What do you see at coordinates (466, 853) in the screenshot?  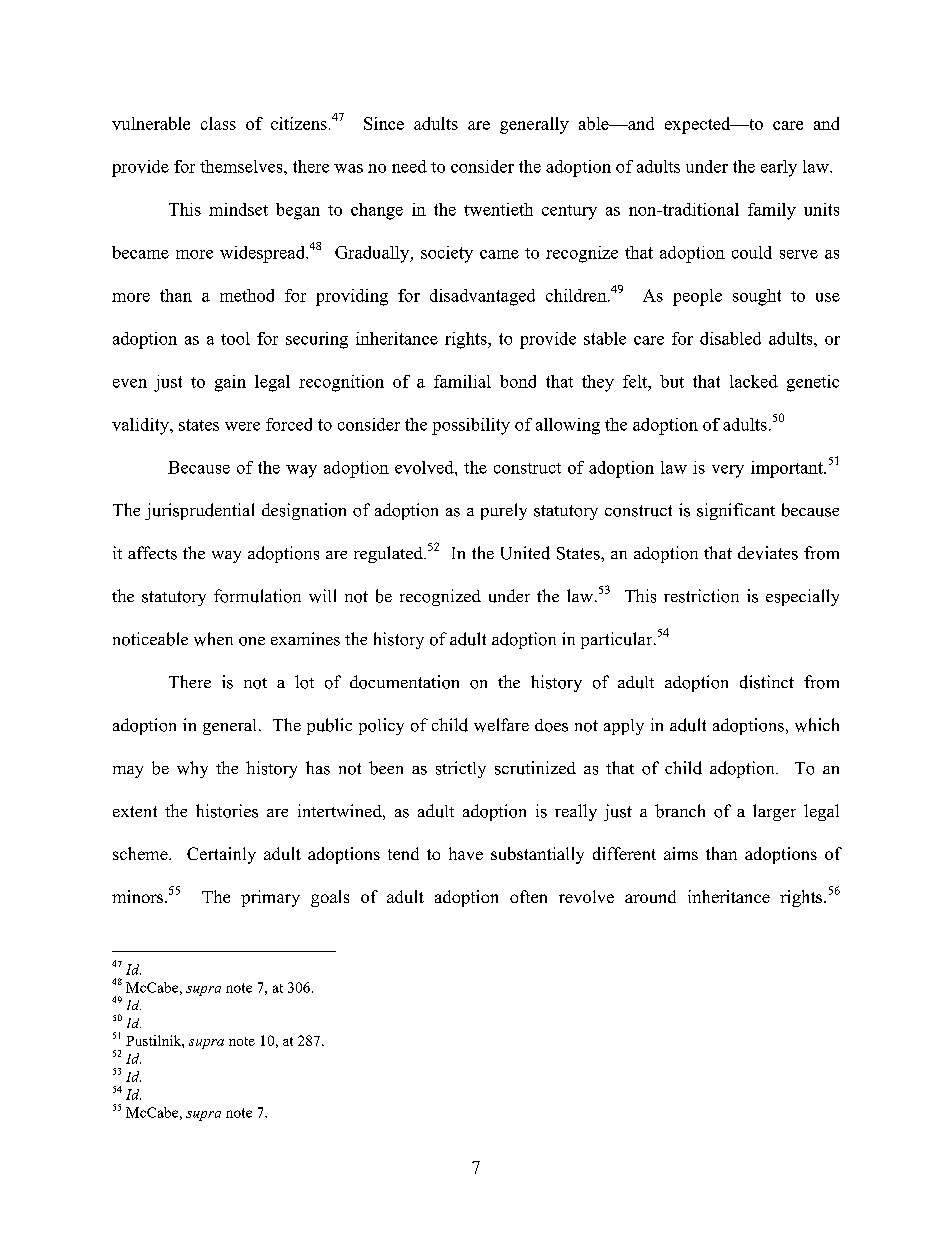 I see `have` at bounding box center [466, 853].
